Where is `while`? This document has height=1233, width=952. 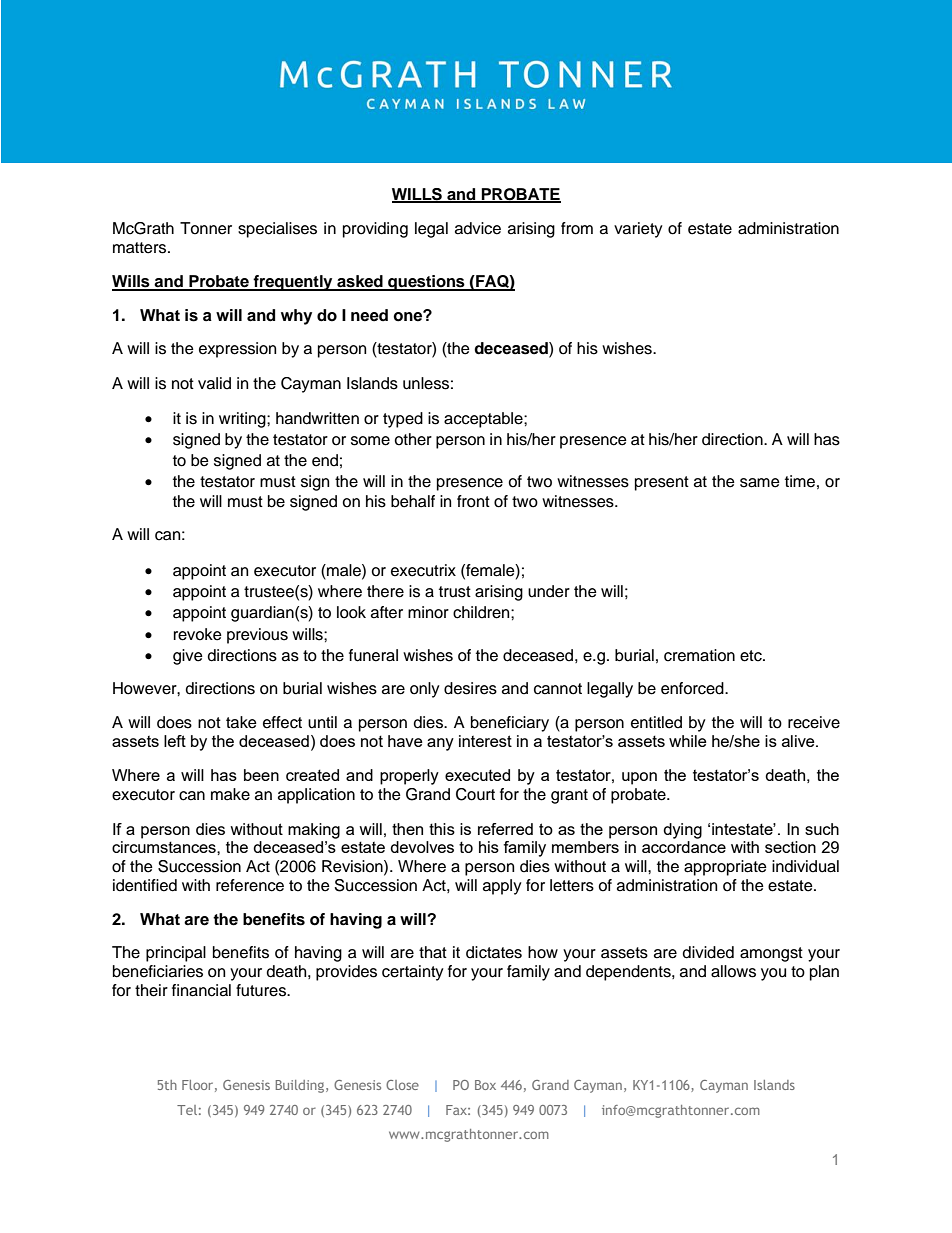
while is located at coordinates (688, 741).
